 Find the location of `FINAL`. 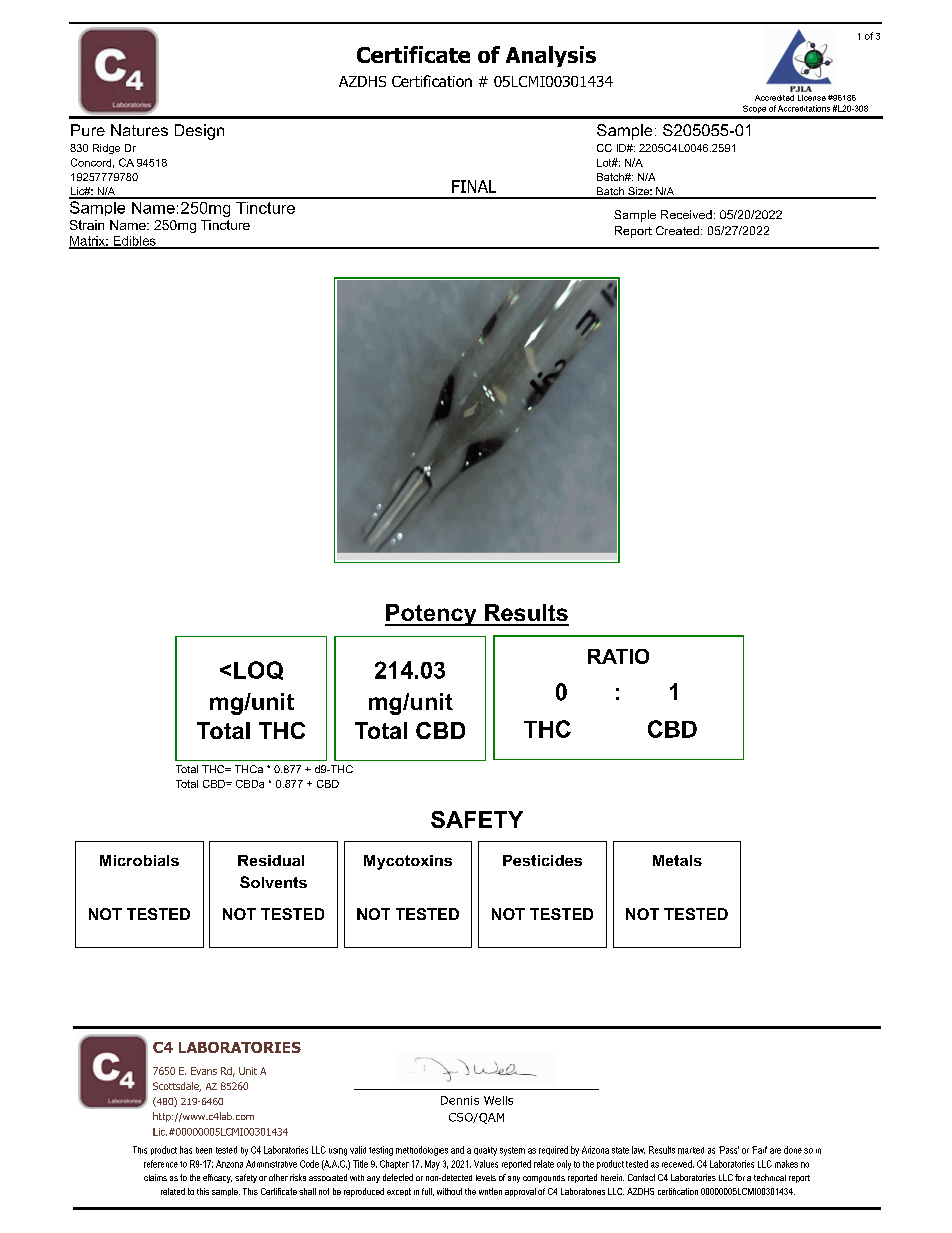

FINAL is located at coordinates (474, 186).
